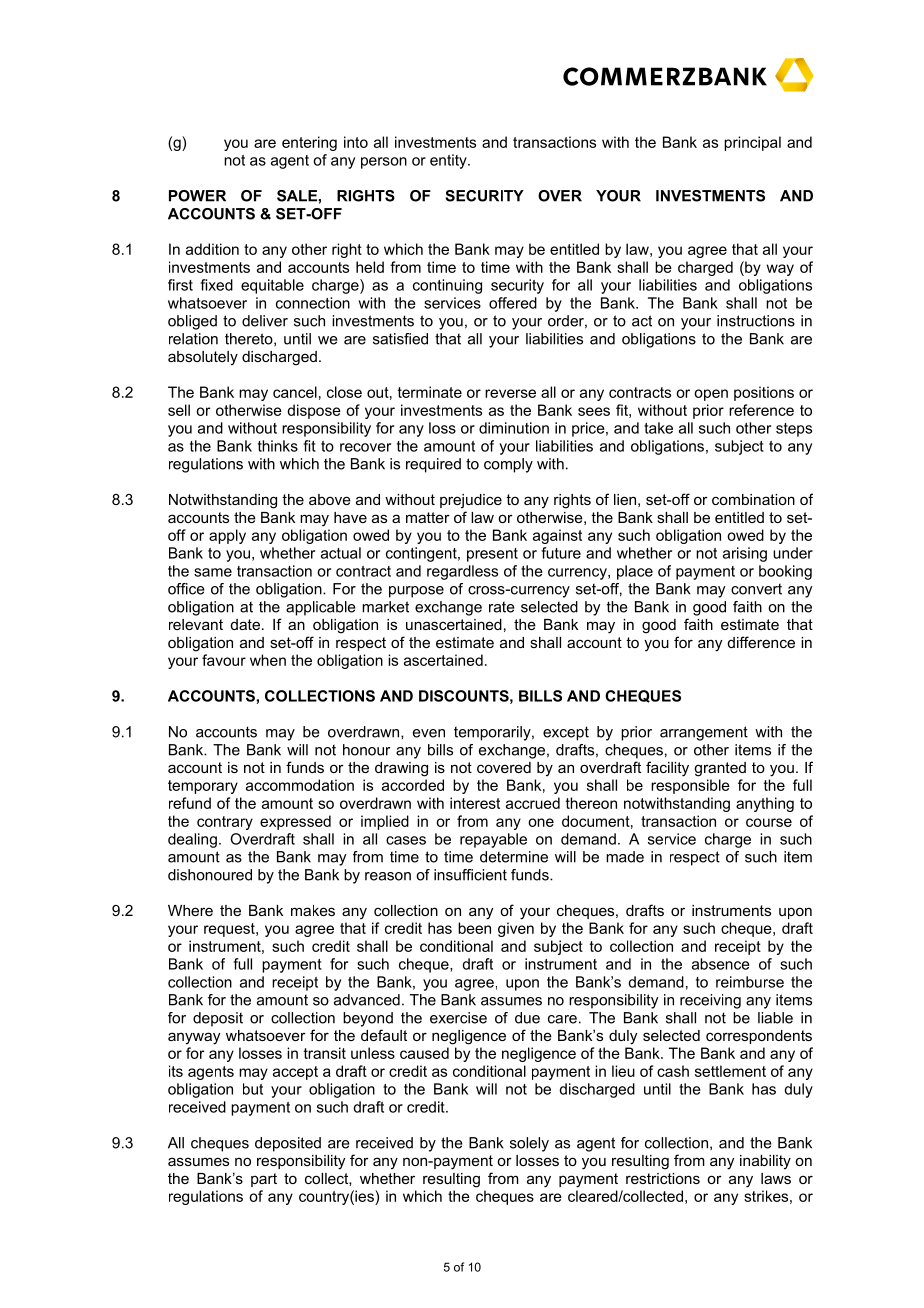 This screenshot has height=1308, width=924. Describe the element at coordinates (720, 769) in the screenshot. I see `granted` at that location.
